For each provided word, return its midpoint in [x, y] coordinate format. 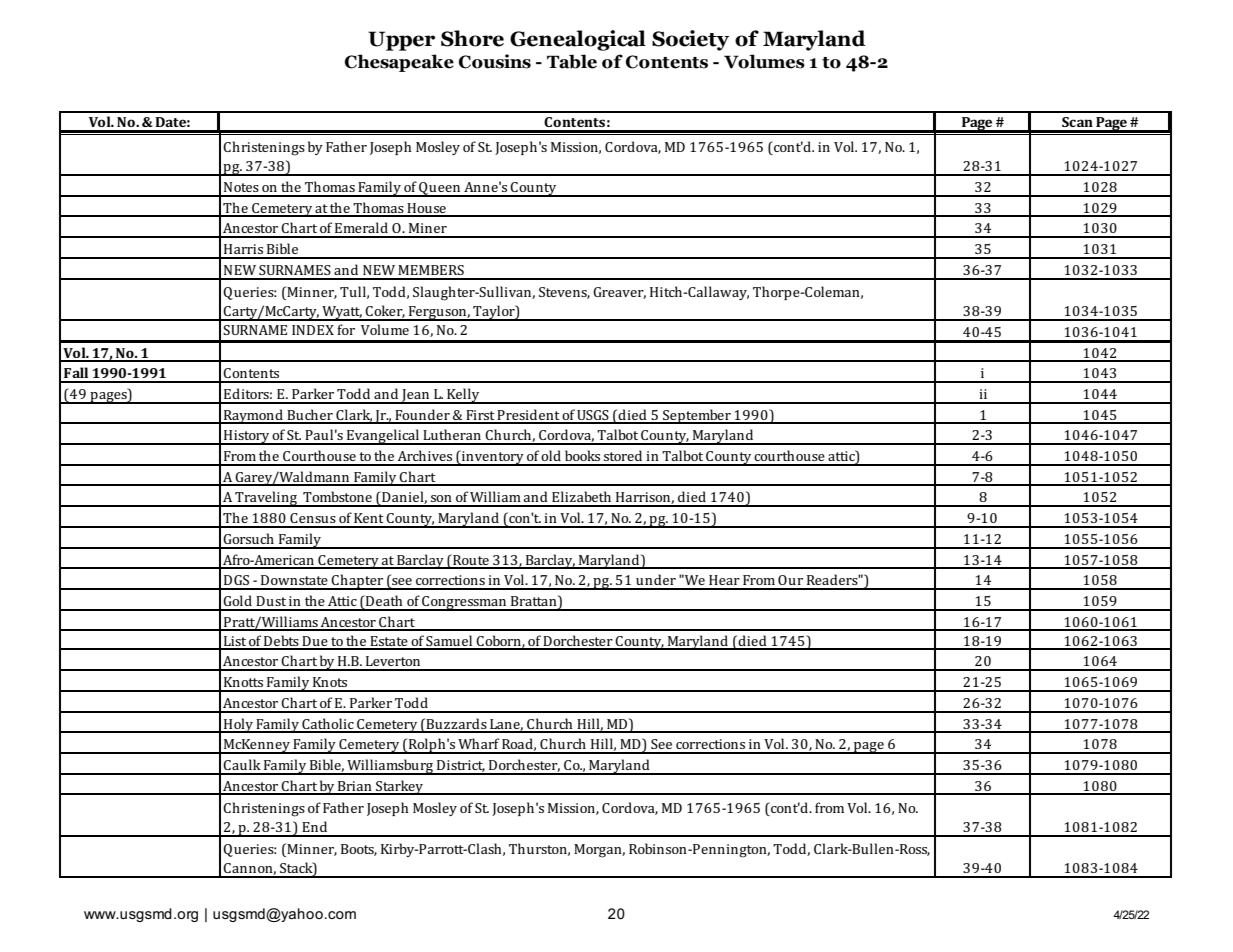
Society [690, 40]
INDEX [313, 330]
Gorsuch [248, 538]
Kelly [463, 396]
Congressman [464, 603]
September [697, 416]
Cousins [495, 61]
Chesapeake [399, 63]
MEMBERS [431, 270]
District [461, 766]
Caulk [242, 764]
